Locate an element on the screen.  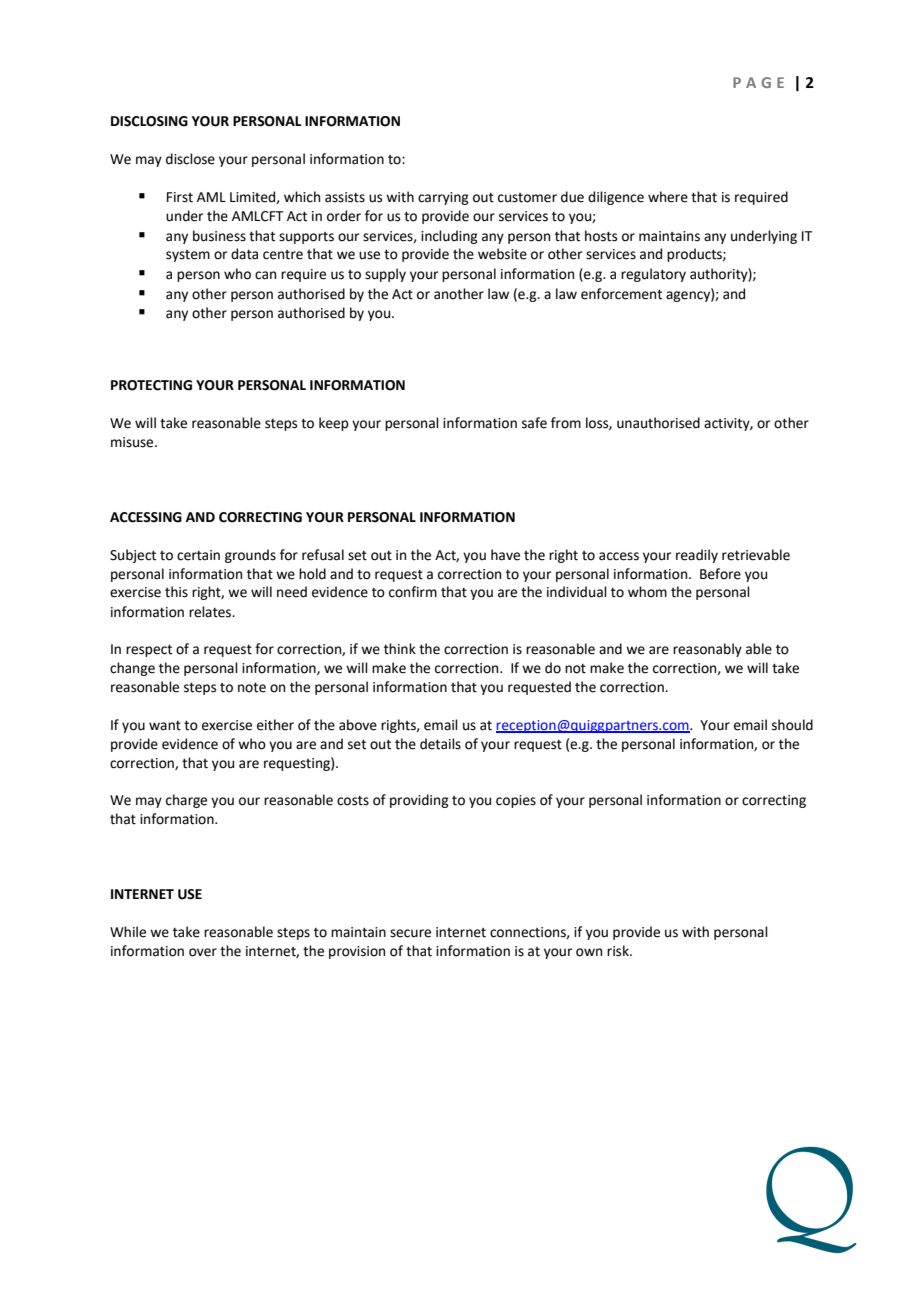
from is located at coordinates (566, 423).
